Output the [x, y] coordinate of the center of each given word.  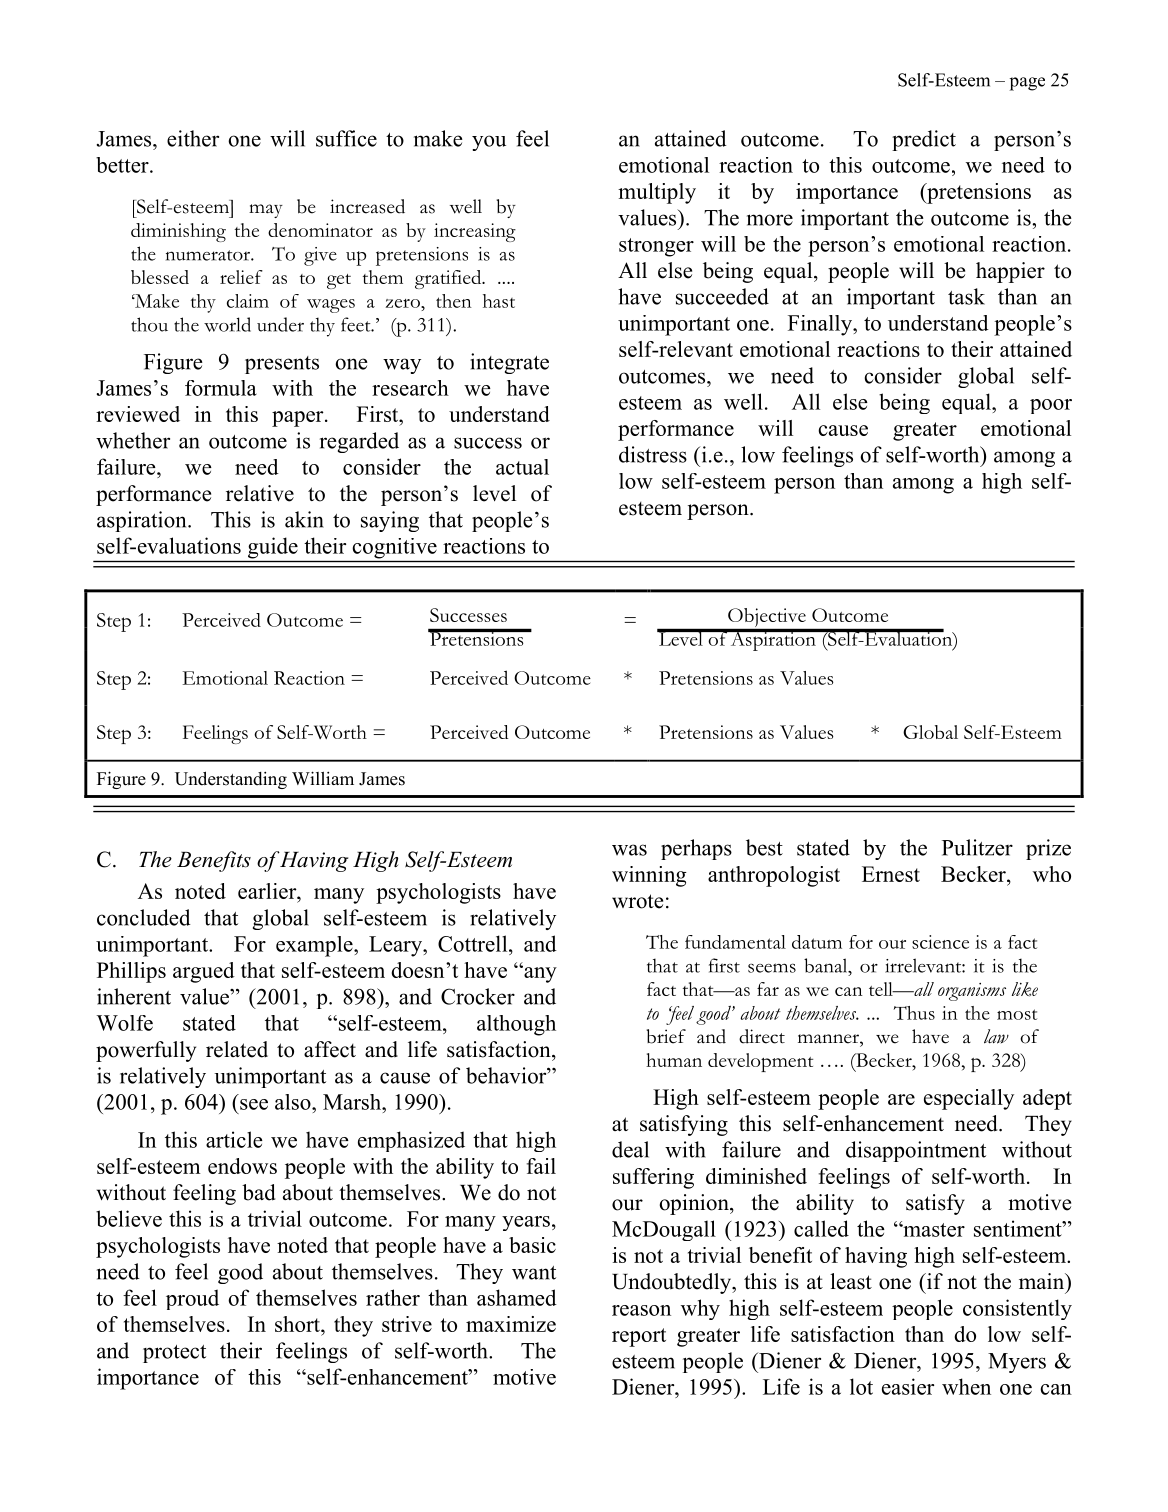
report [639, 1337]
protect [174, 1354]
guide [273, 548]
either [193, 138]
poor [1051, 406]
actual [522, 467]
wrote [637, 901]
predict [924, 140]
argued [204, 972]
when [966, 1386]
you [489, 143]
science [940, 942]
